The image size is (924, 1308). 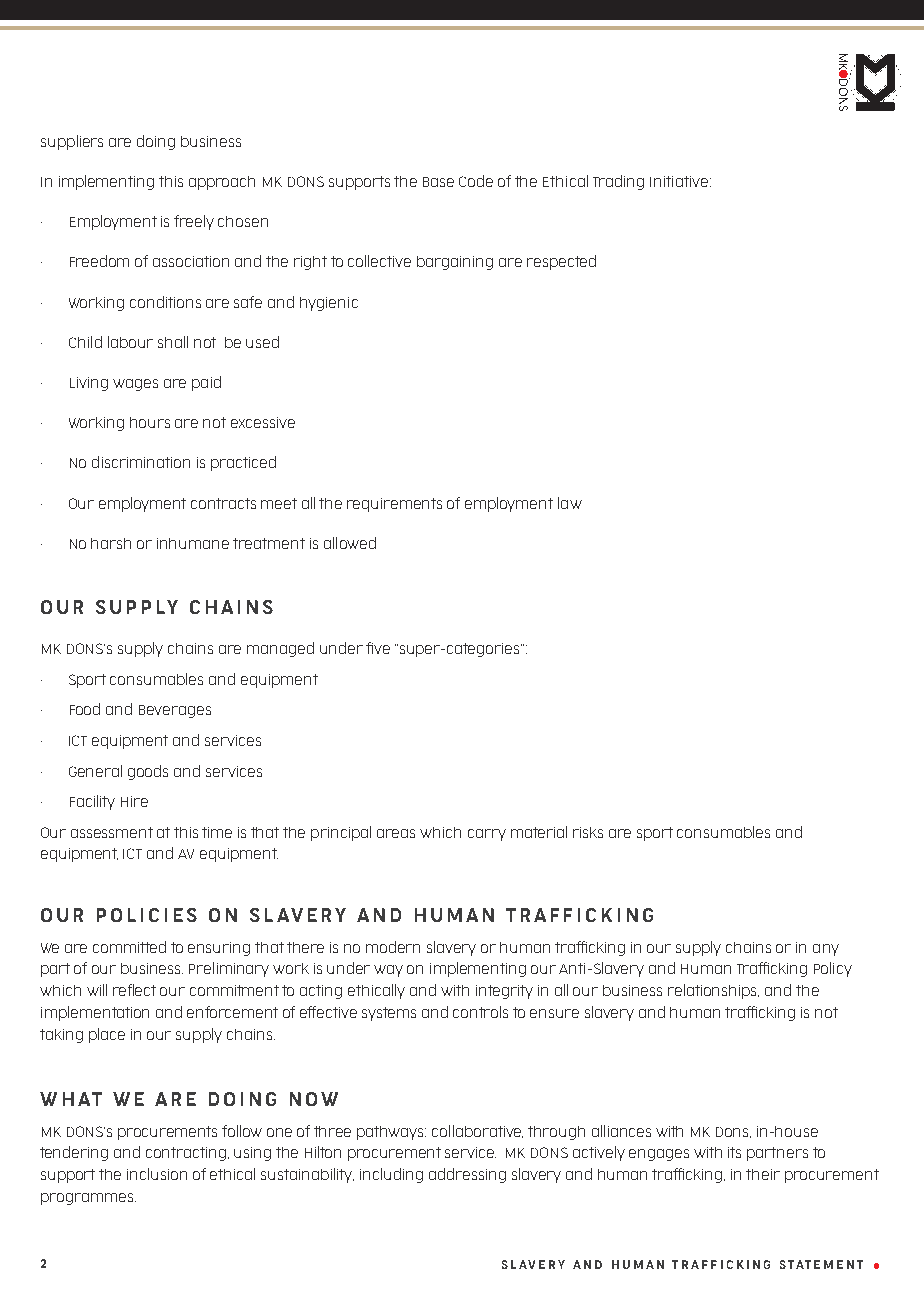 I want to click on five, so click(x=378, y=648).
